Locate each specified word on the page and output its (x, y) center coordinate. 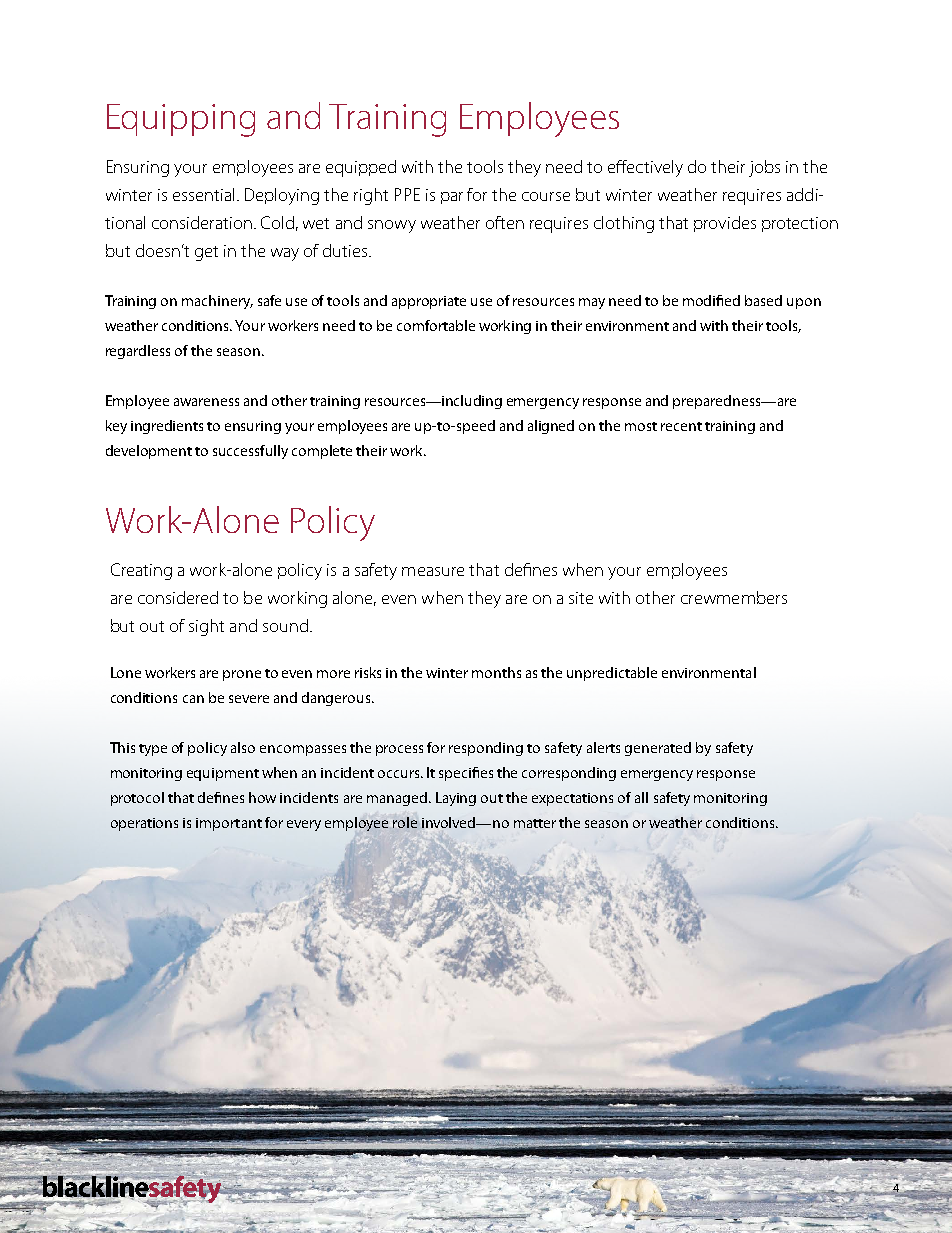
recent (681, 426)
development (149, 452)
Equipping (181, 120)
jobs (764, 168)
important (229, 824)
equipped (361, 168)
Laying (456, 799)
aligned (551, 427)
